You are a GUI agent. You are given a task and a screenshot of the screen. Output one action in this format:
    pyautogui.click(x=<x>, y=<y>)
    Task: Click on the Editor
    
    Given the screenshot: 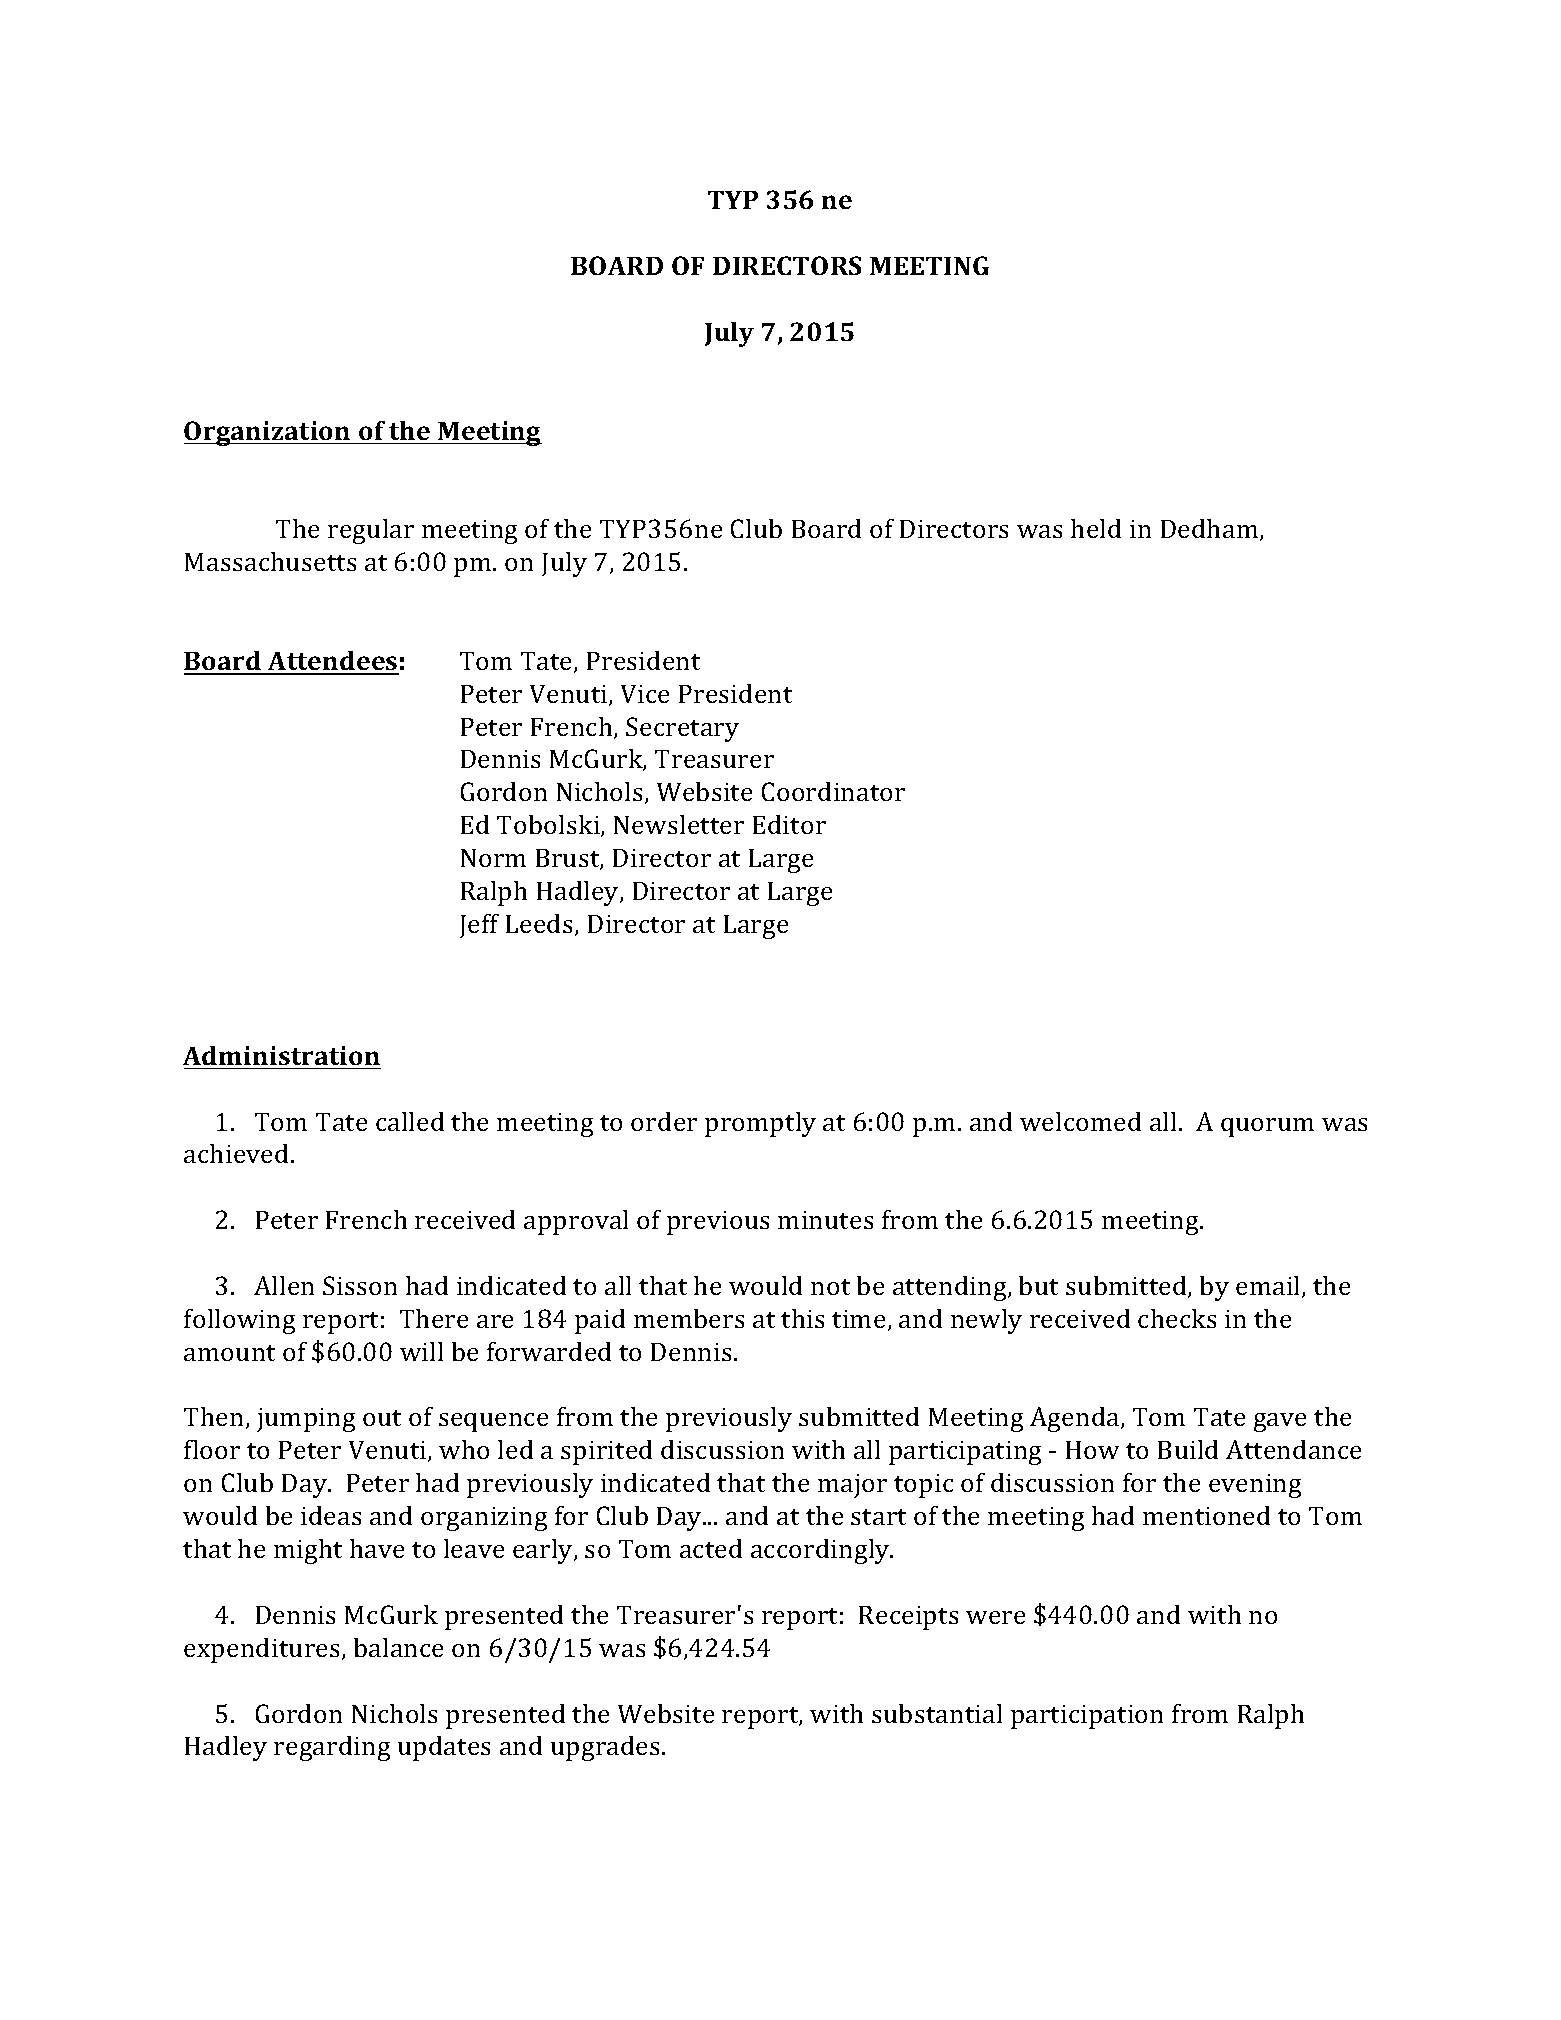 What is the action you would take?
    pyautogui.click(x=789, y=824)
